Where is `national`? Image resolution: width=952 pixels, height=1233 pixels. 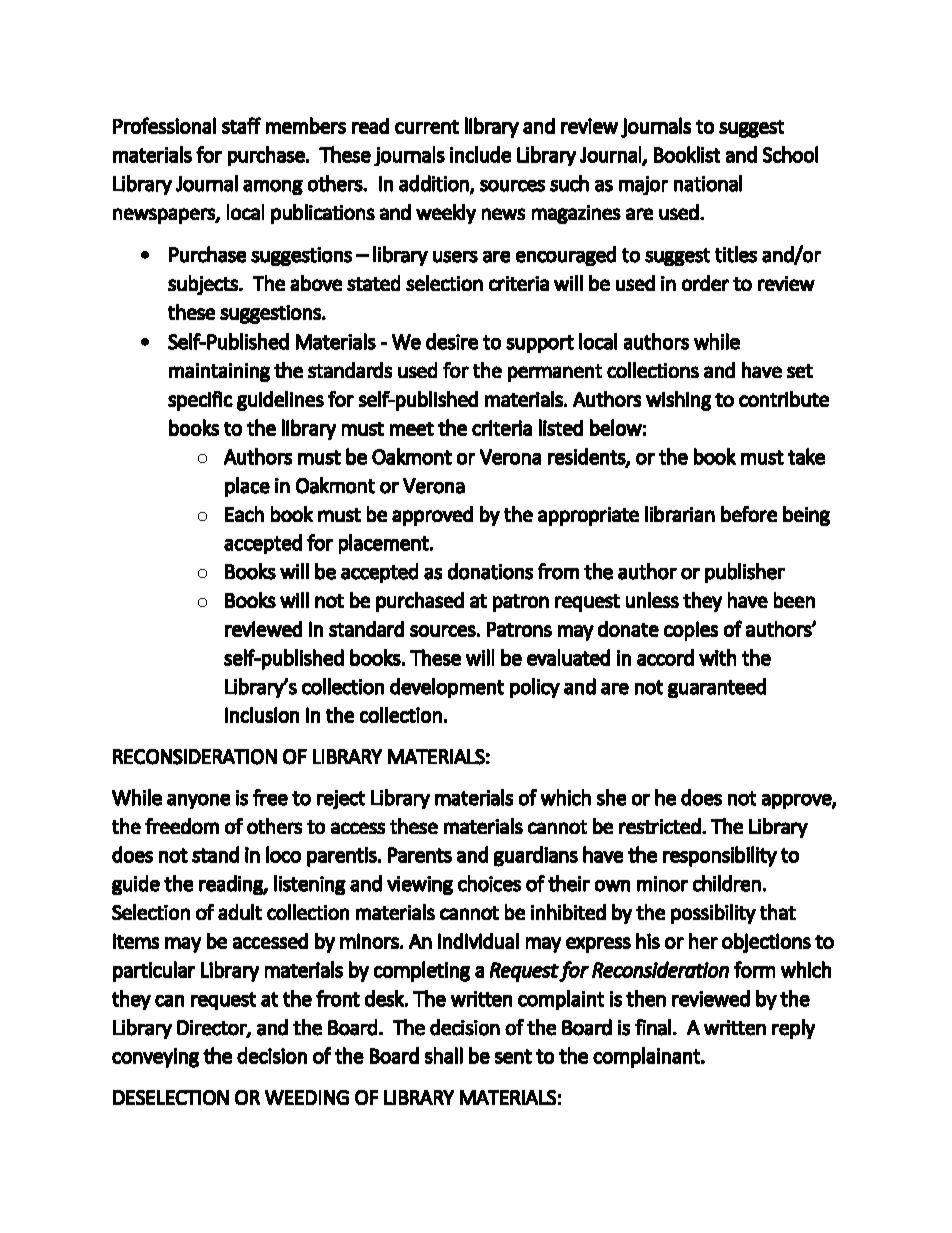
national is located at coordinates (708, 183).
